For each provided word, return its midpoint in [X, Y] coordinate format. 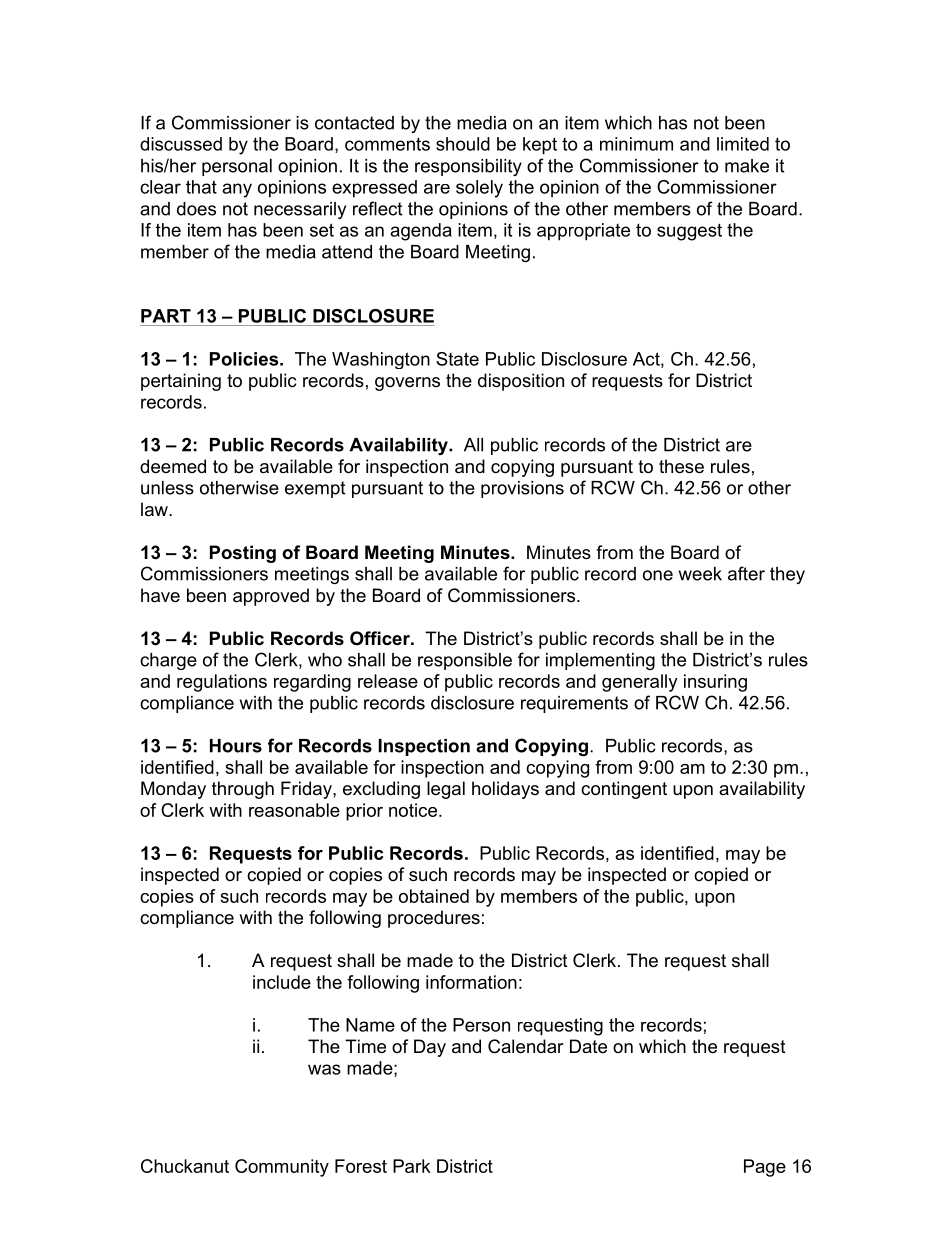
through [243, 790]
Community [282, 1168]
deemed [173, 466]
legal [446, 790]
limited [743, 144]
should [463, 144]
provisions [522, 489]
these [681, 466]
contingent [624, 790]
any [237, 190]
